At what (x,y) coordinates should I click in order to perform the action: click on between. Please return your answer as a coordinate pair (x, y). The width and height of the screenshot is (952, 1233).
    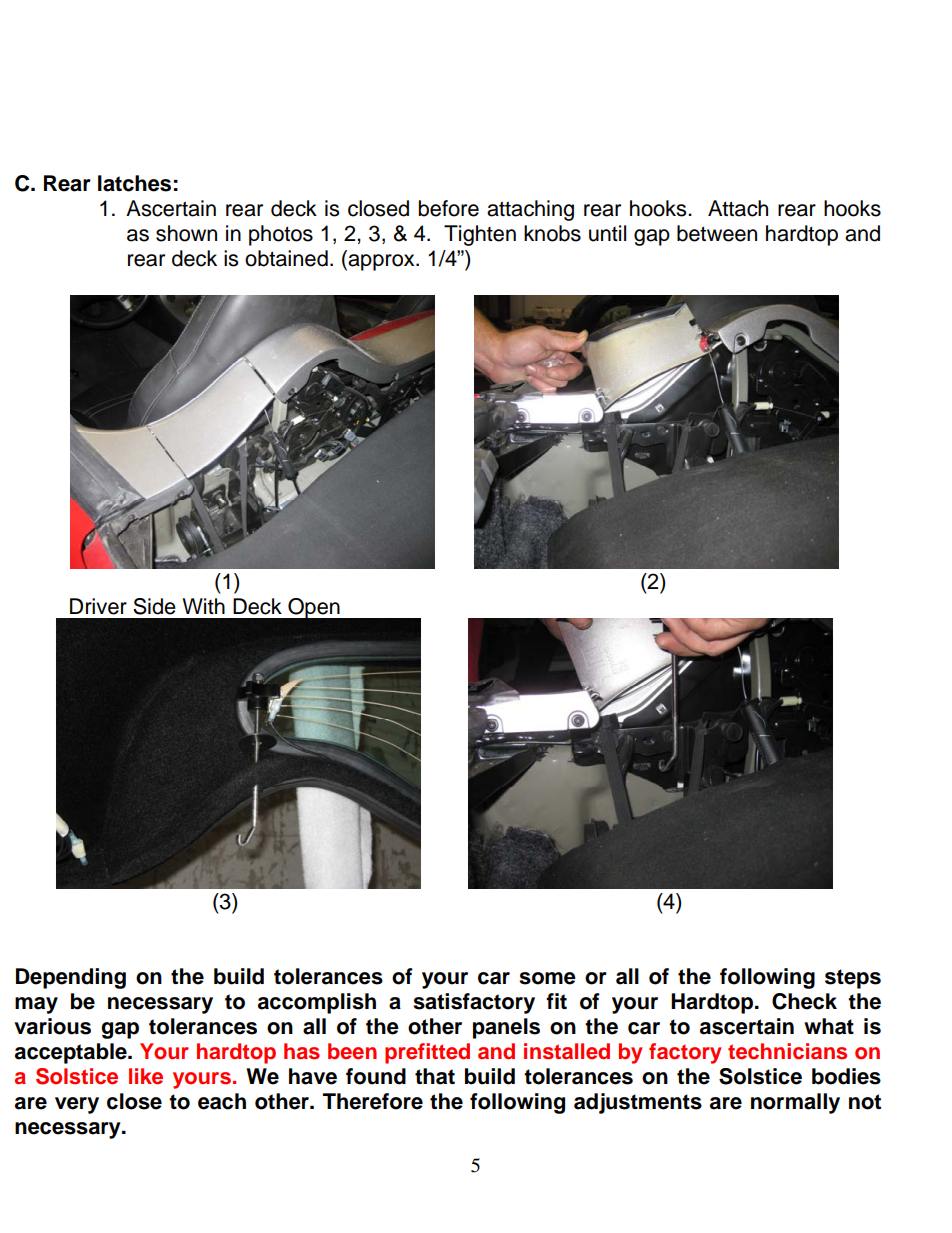
    Looking at the image, I should click on (717, 233).
